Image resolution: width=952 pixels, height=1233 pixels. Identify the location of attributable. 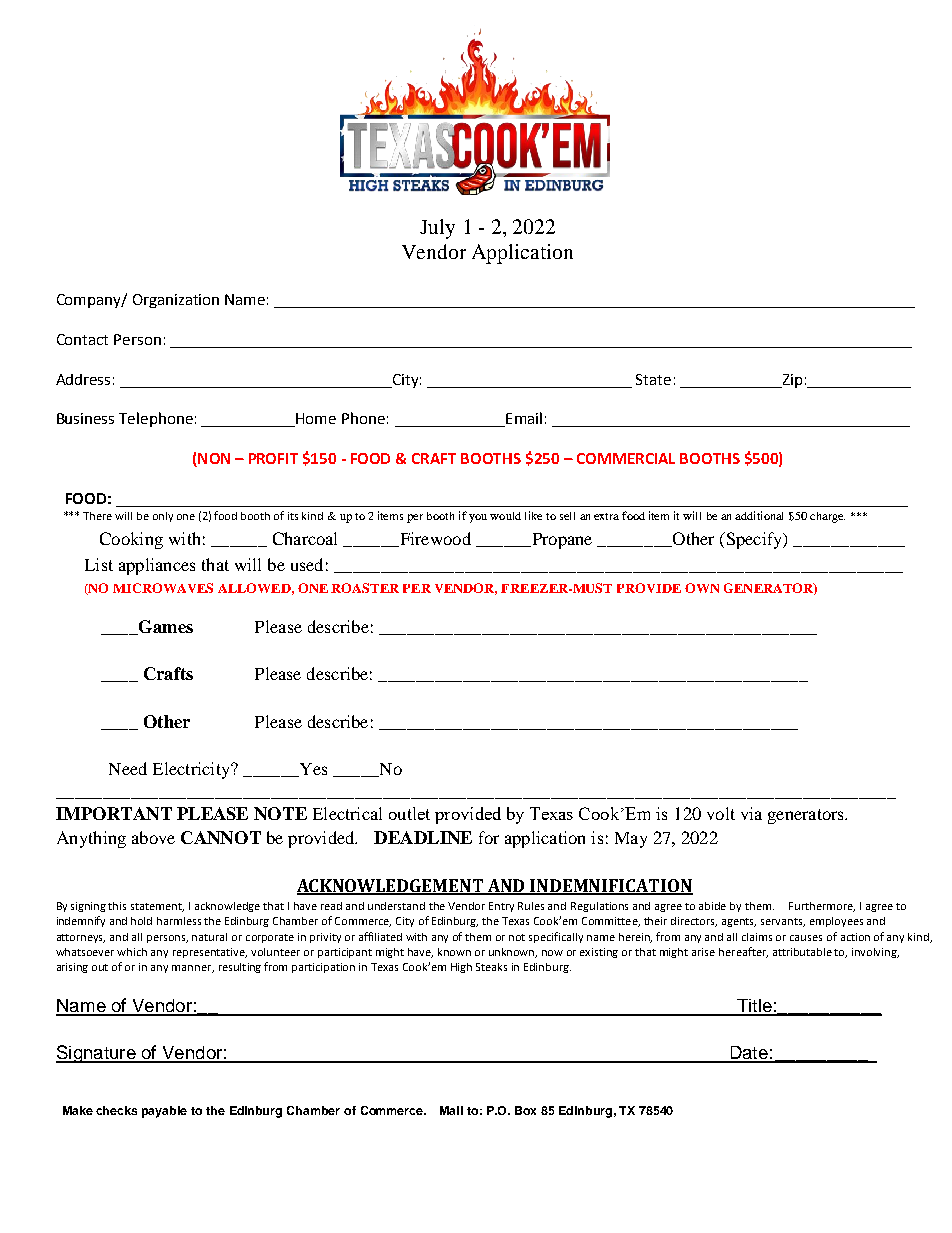
(802, 952).
